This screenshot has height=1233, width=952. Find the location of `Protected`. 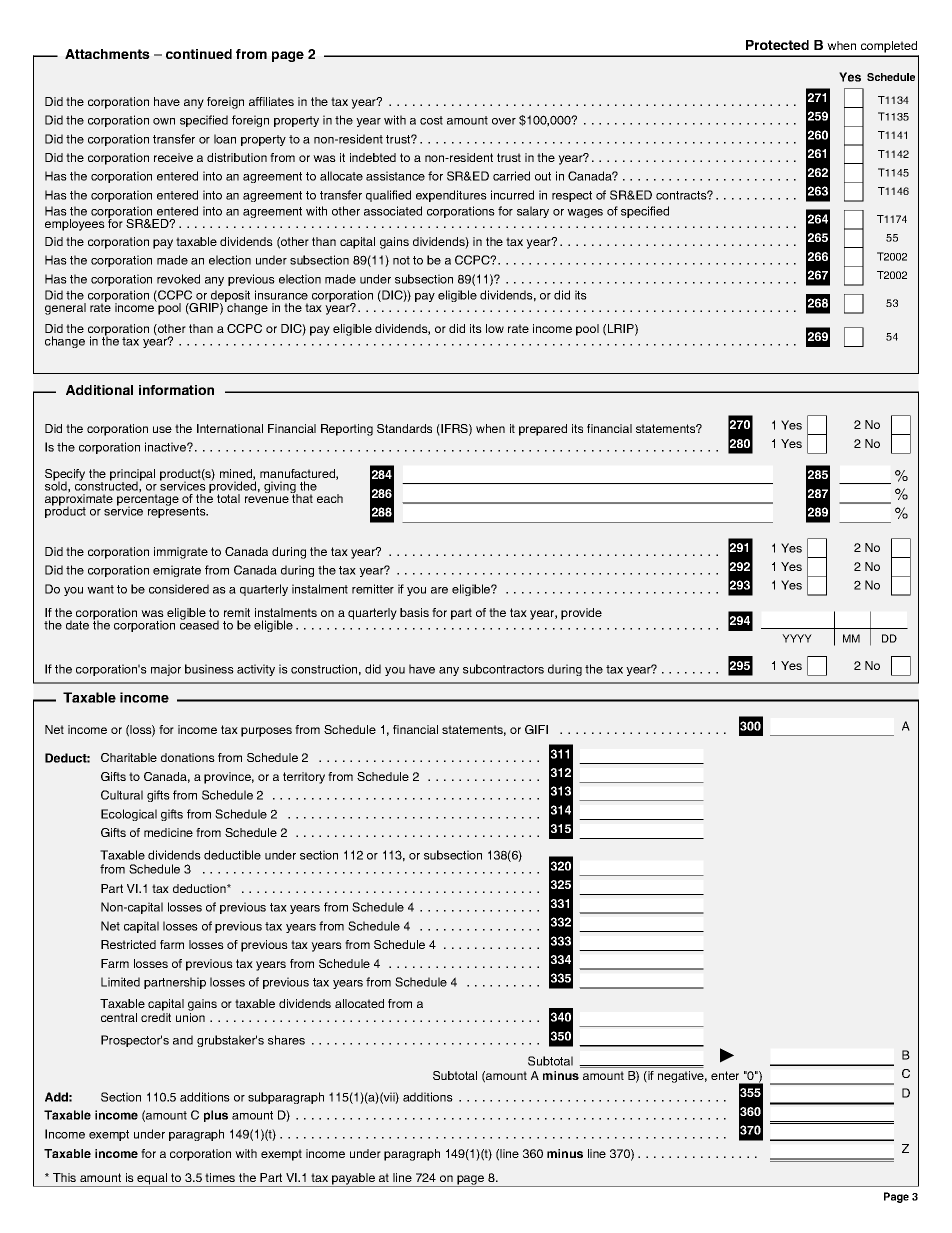

Protected is located at coordinates (777, 45).
